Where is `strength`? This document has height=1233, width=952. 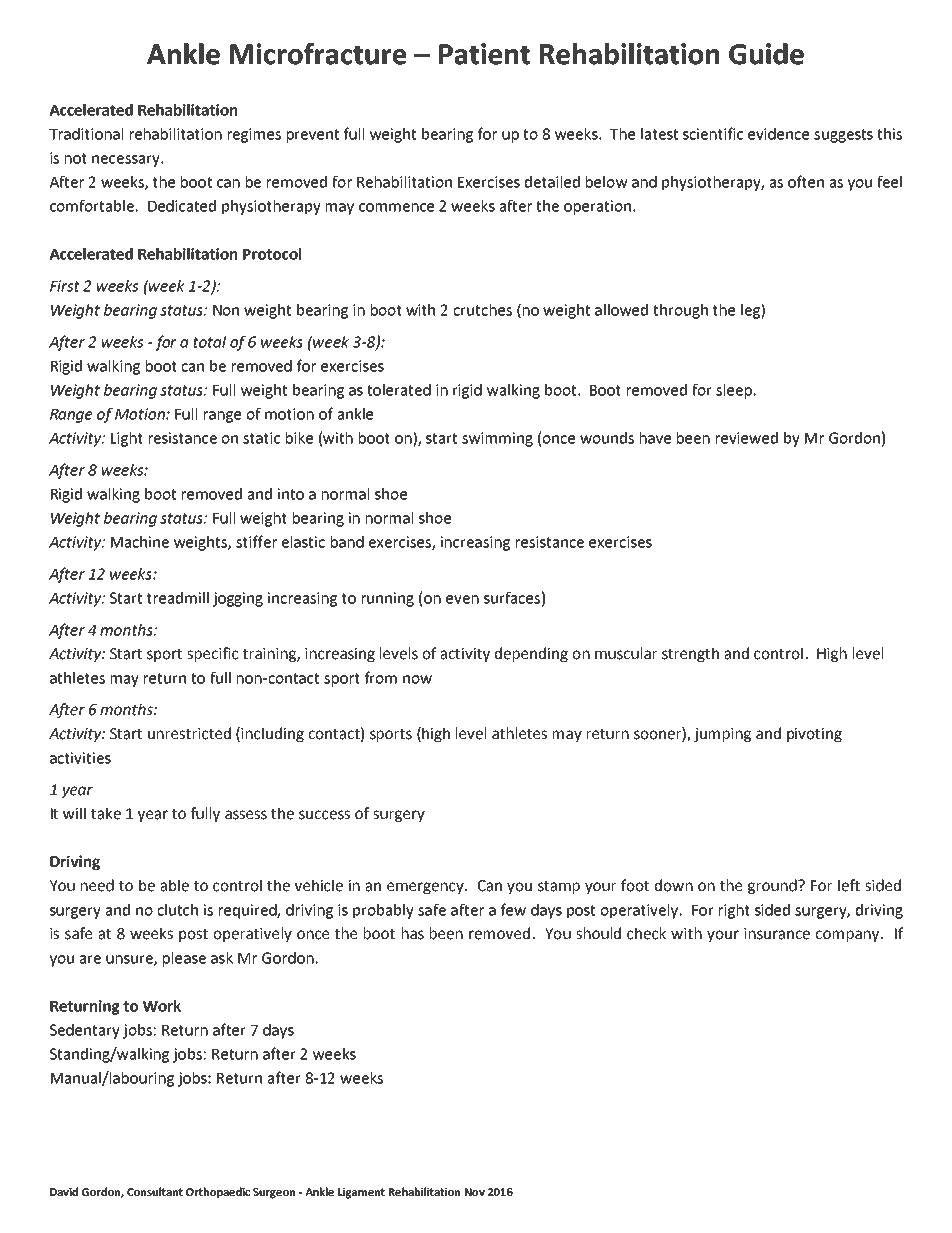 strength is located at coordinates (690, 654).
